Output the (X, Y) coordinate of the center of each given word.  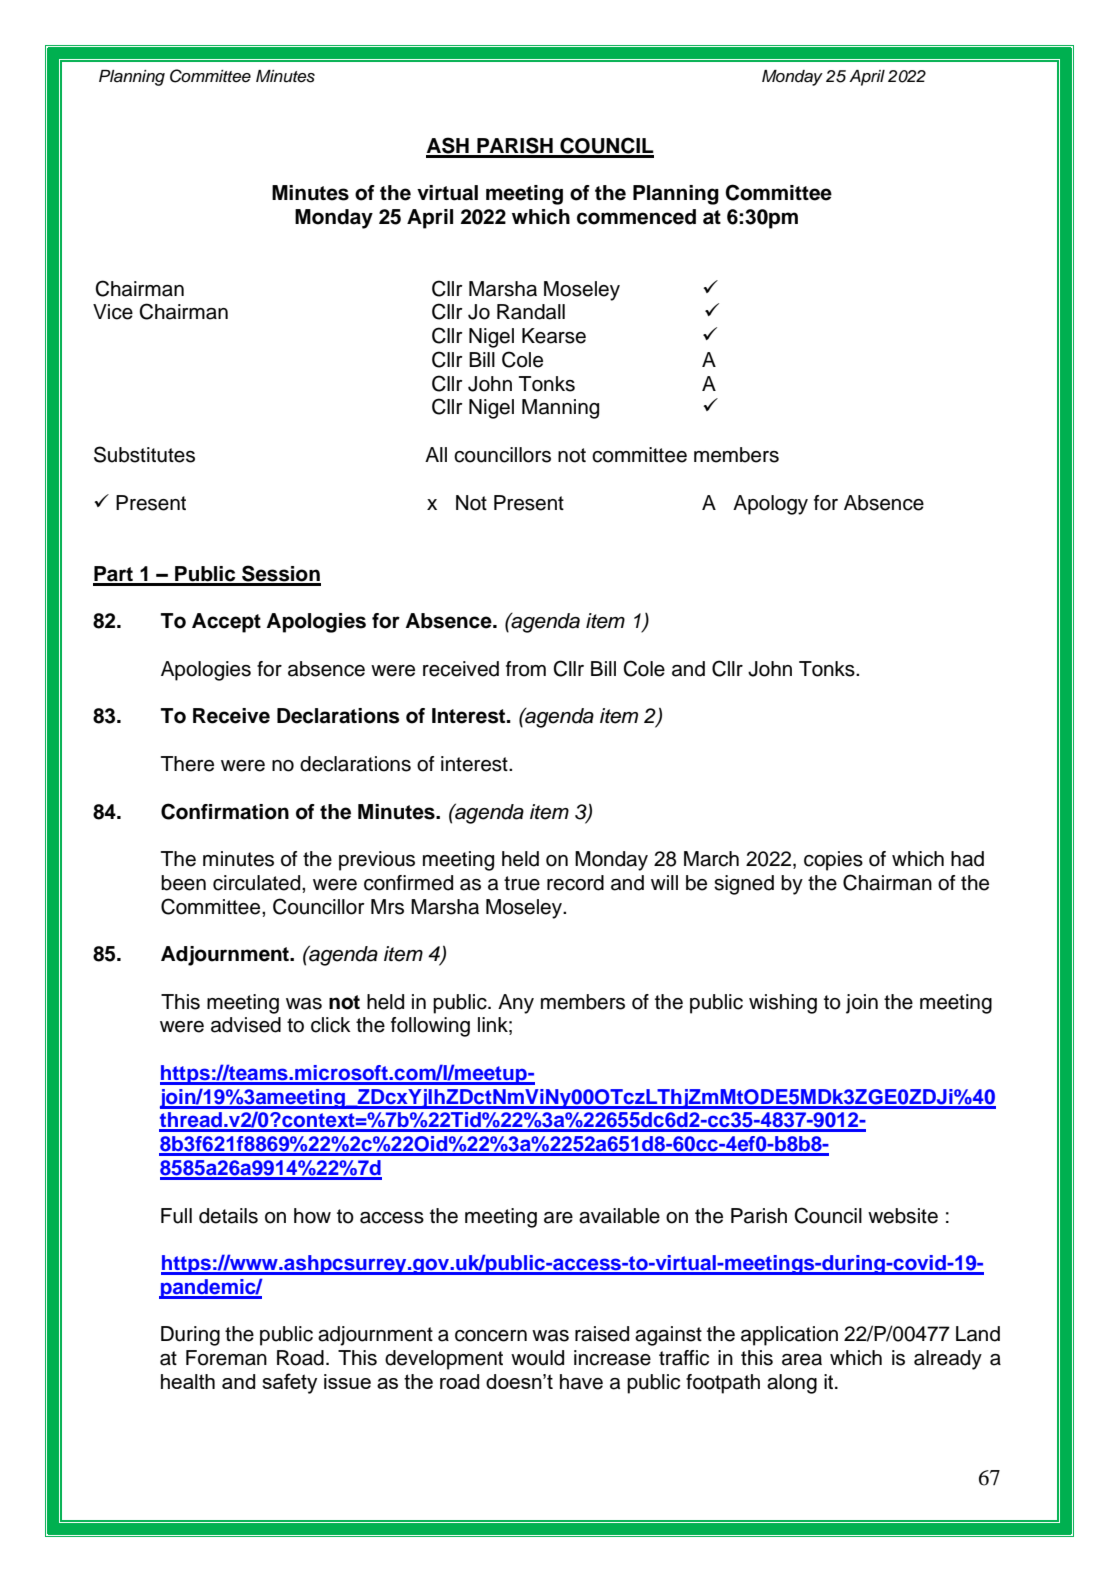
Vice (113, 312)
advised (246, 1025)
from (526, 669)
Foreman (226, 1358)
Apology (770, 505)
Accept (226, 623)
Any (516, 1004)
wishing (783, 1004)
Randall (531, 312)
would (537, 1358)
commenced (636, 217)
